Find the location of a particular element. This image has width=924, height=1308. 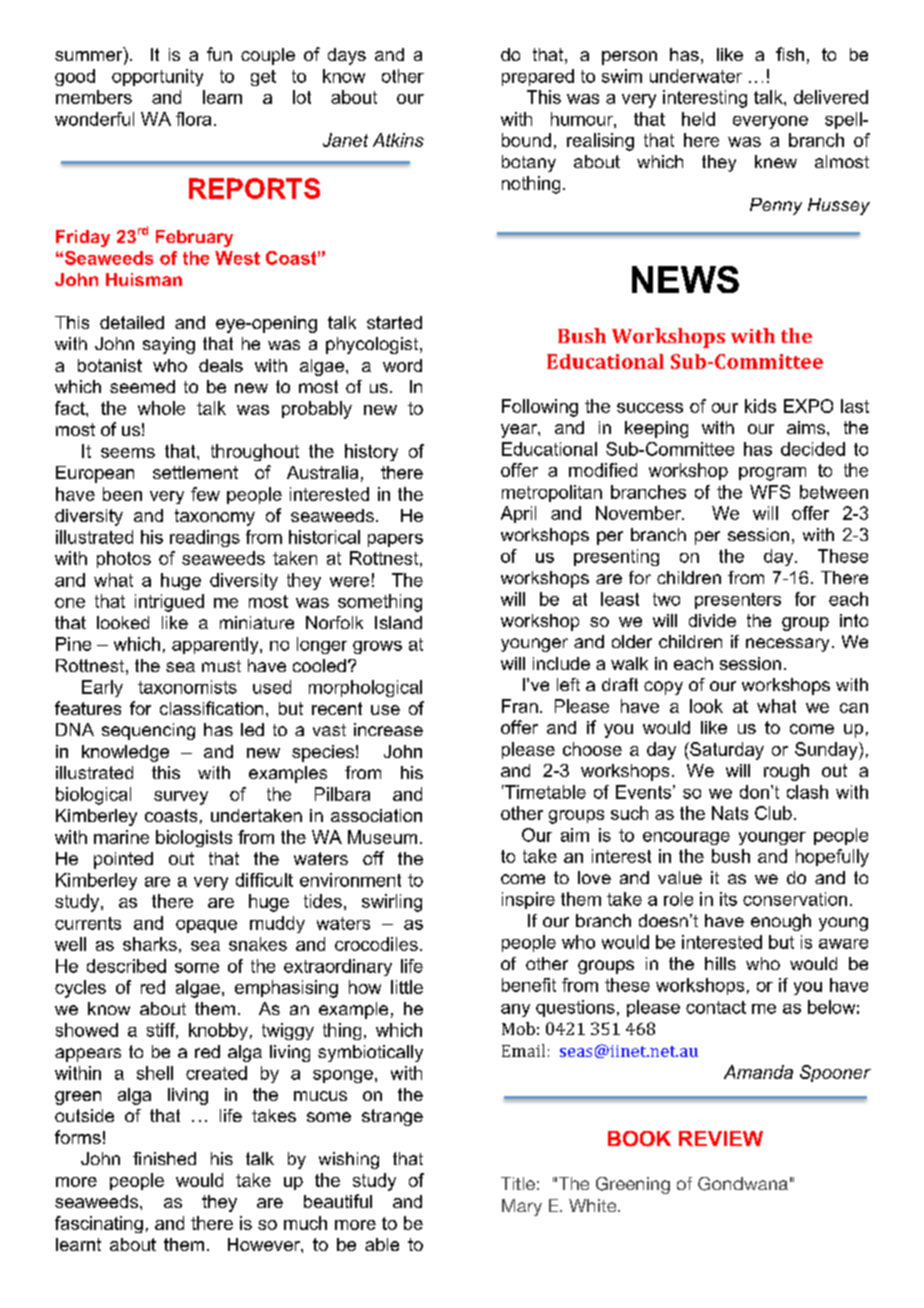

enough is located at coordinates (781, 922).
